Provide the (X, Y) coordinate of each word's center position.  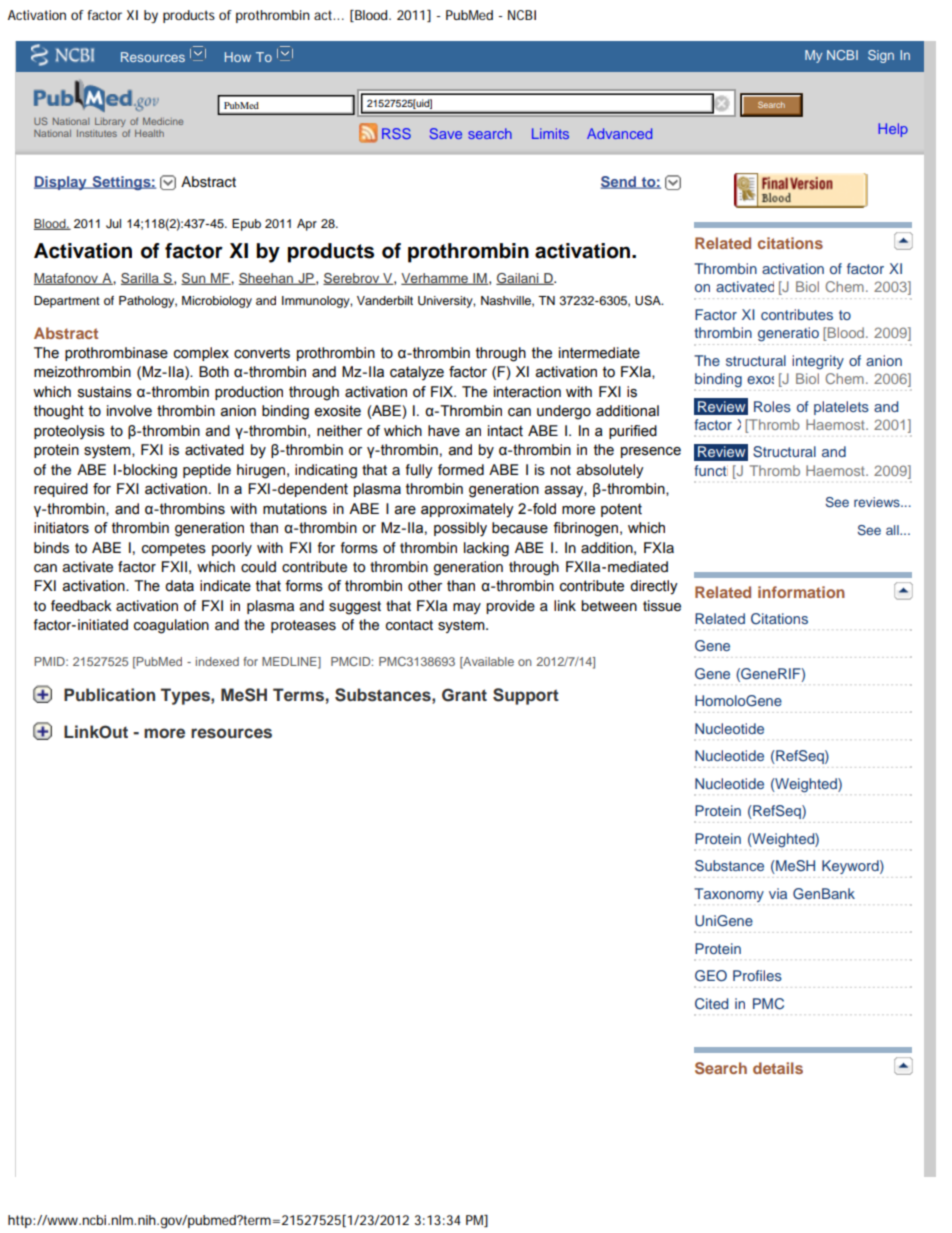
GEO (711, 976)
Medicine (163, 121)
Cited (711, 1004)
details (778, 1068)
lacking (486, 549)
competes (174, 549)
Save (446, 133)
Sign (881, 56)
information (801, 592)
